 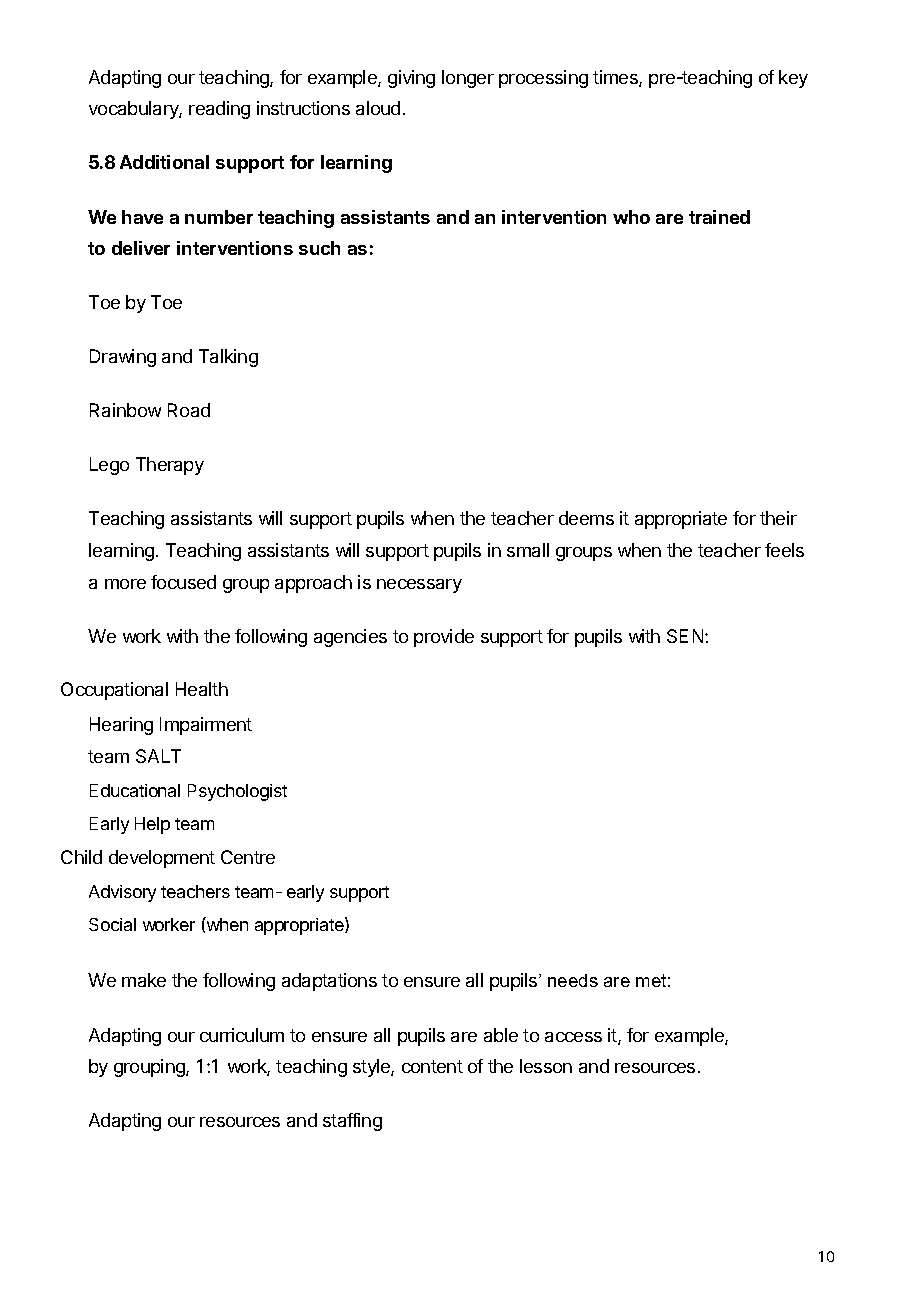 What do you see at coordinates (219, 110) in the page?
I see `reading` at bounding box center [219, 110].
